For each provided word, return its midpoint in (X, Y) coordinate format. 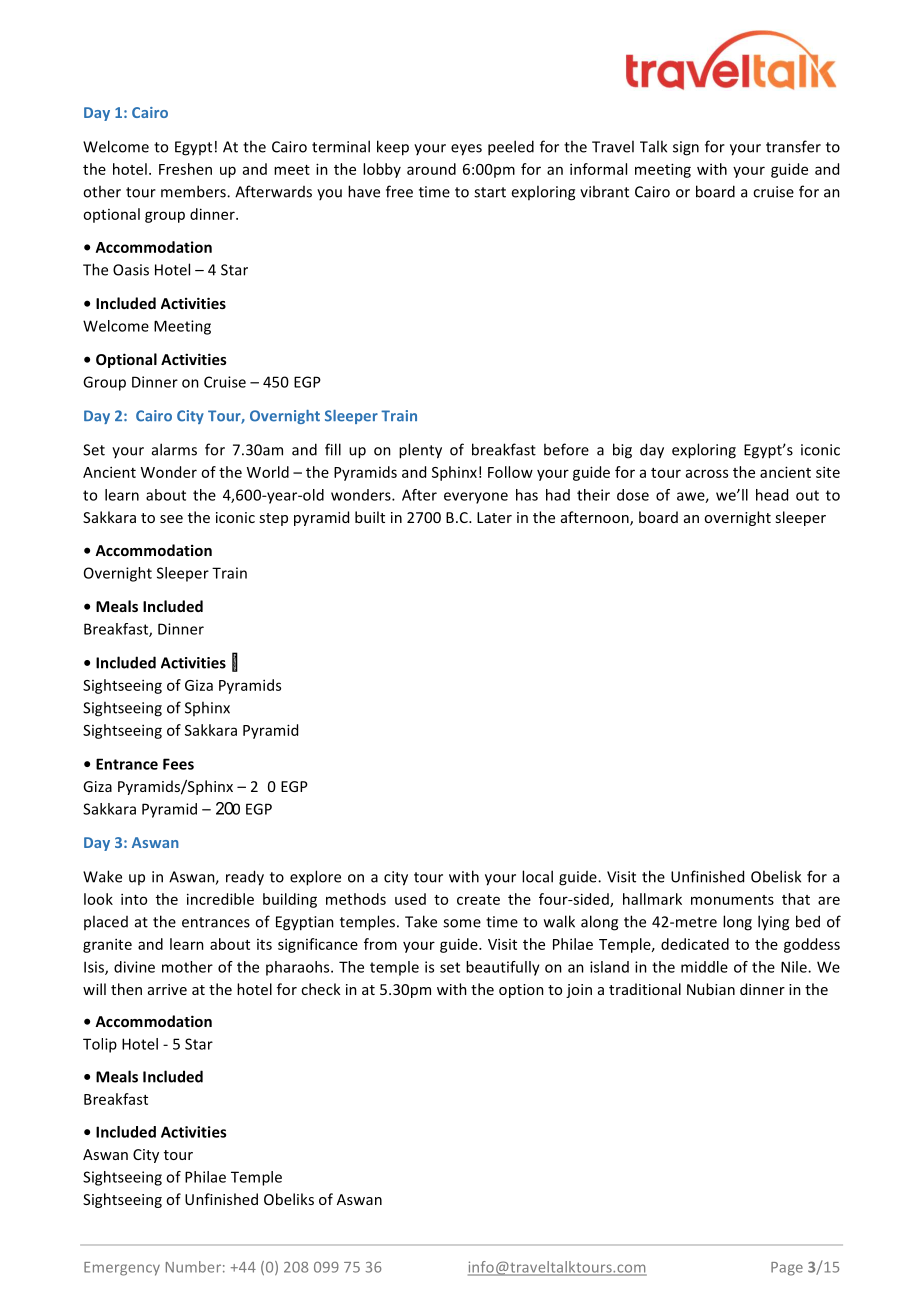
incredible (220, 899)
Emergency (122, 1269)
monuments (732, 900)
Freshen (185, 169)
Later (494, 517)
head (772, 495)
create (478, 900)
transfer (793, 146)
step (273, 519)
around (431, 169)
